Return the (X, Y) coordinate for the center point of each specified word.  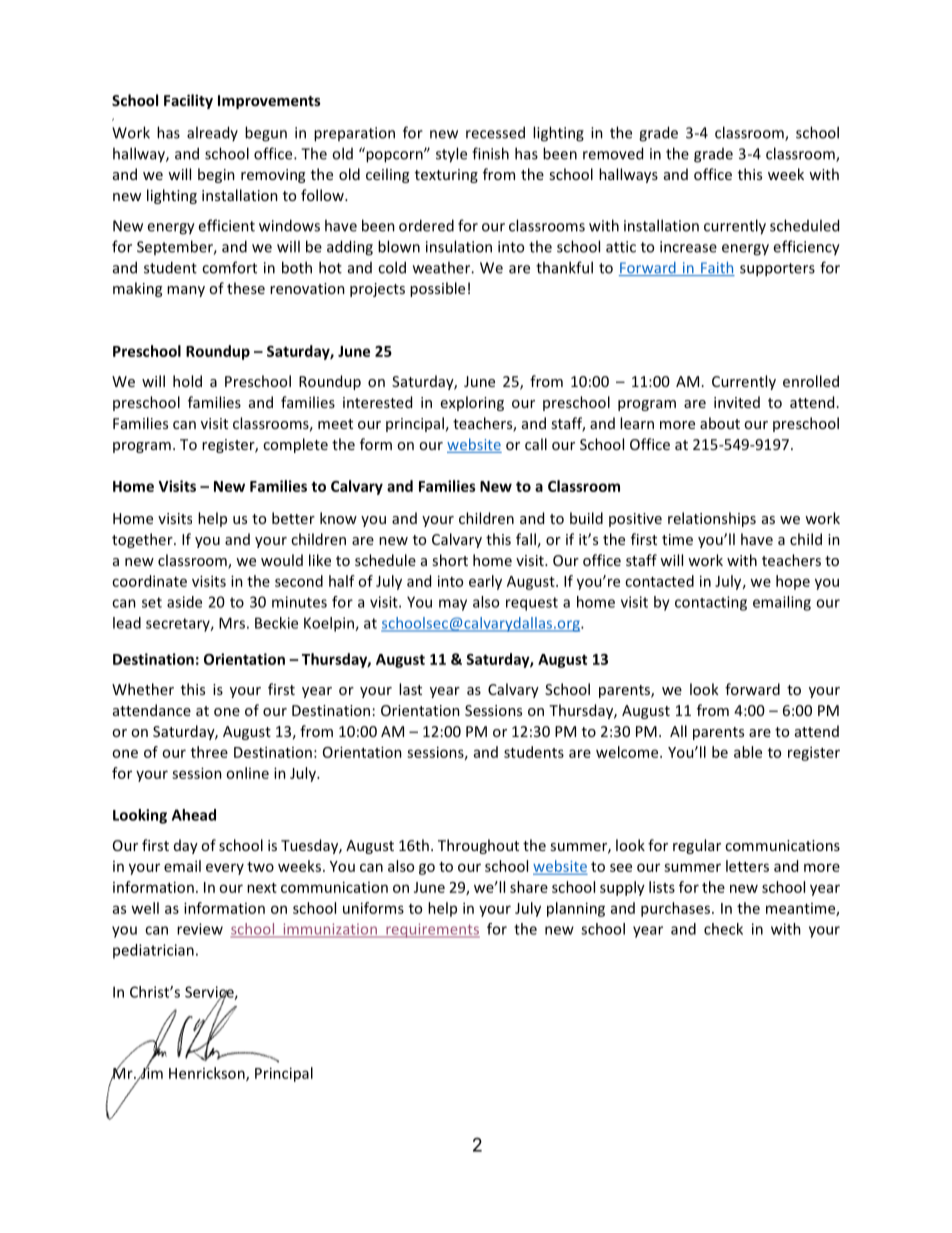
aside (184, 602)
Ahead (194, 815)
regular (697, 846)
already (212, 133)
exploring (472, 403)
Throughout (478, 846)
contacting (711, 603)
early (485, 582)
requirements (432, 930)
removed (613, 153)
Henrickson (208, 1074)
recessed (495, 132)
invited (737, 402)
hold (187, 381)
